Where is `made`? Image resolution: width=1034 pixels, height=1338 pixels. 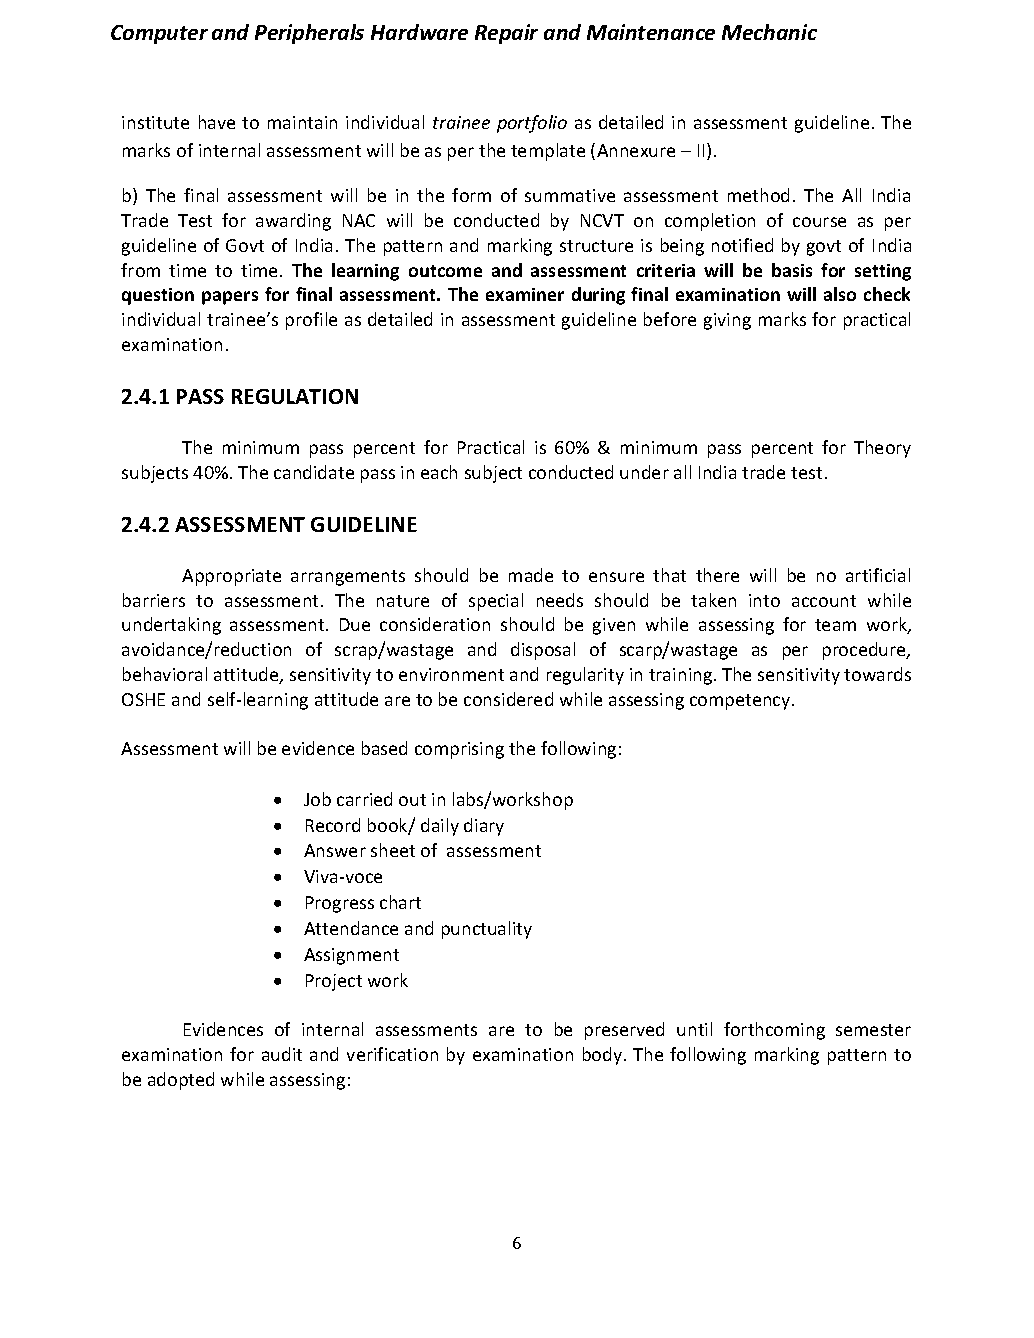 made is located at coordinates (531, 575).
